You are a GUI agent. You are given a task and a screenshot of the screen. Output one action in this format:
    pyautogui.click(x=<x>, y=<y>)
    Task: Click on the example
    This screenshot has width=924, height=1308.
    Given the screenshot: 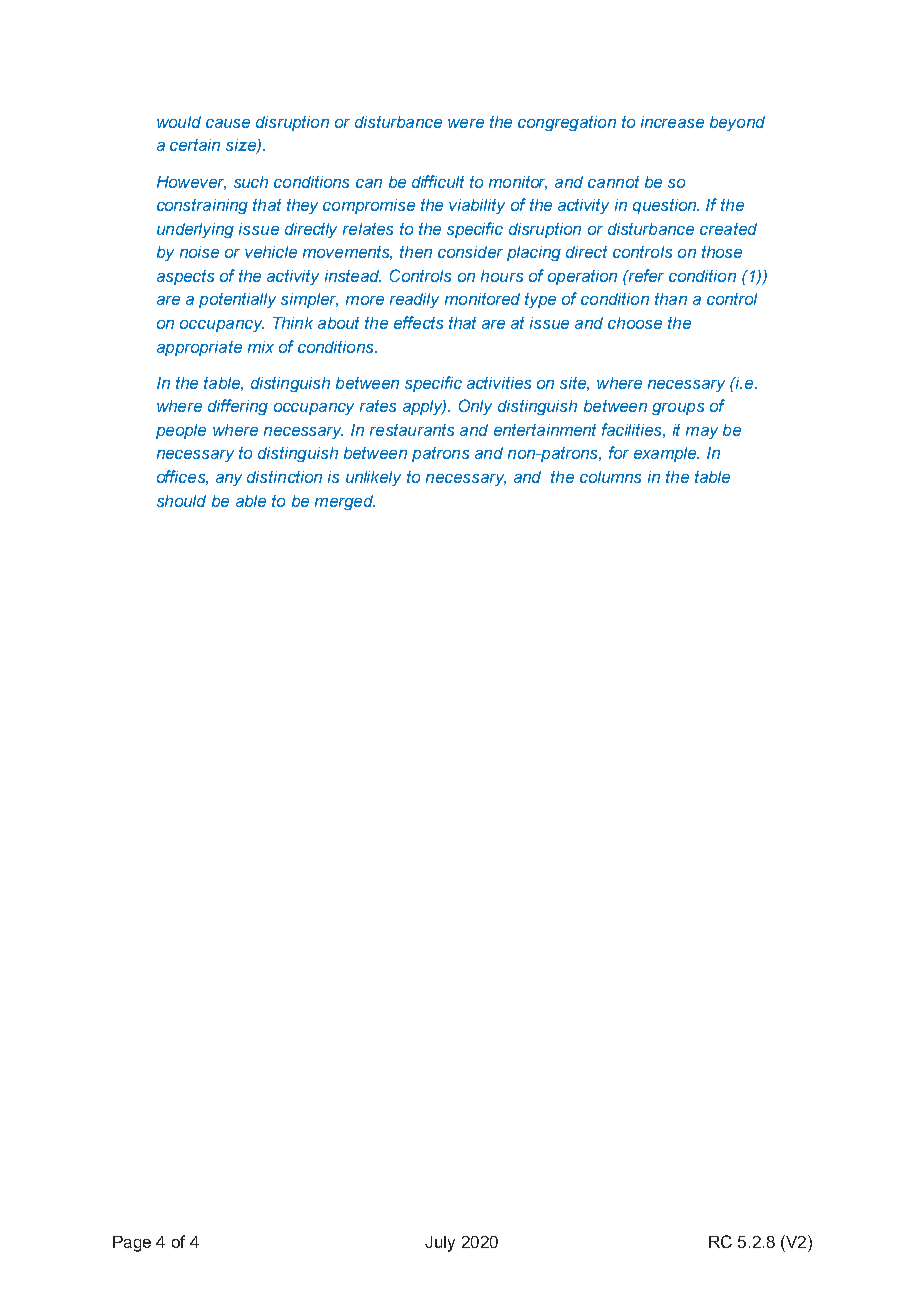 What is the action you would take?
    pyautogui.click(x=666, y=454)
